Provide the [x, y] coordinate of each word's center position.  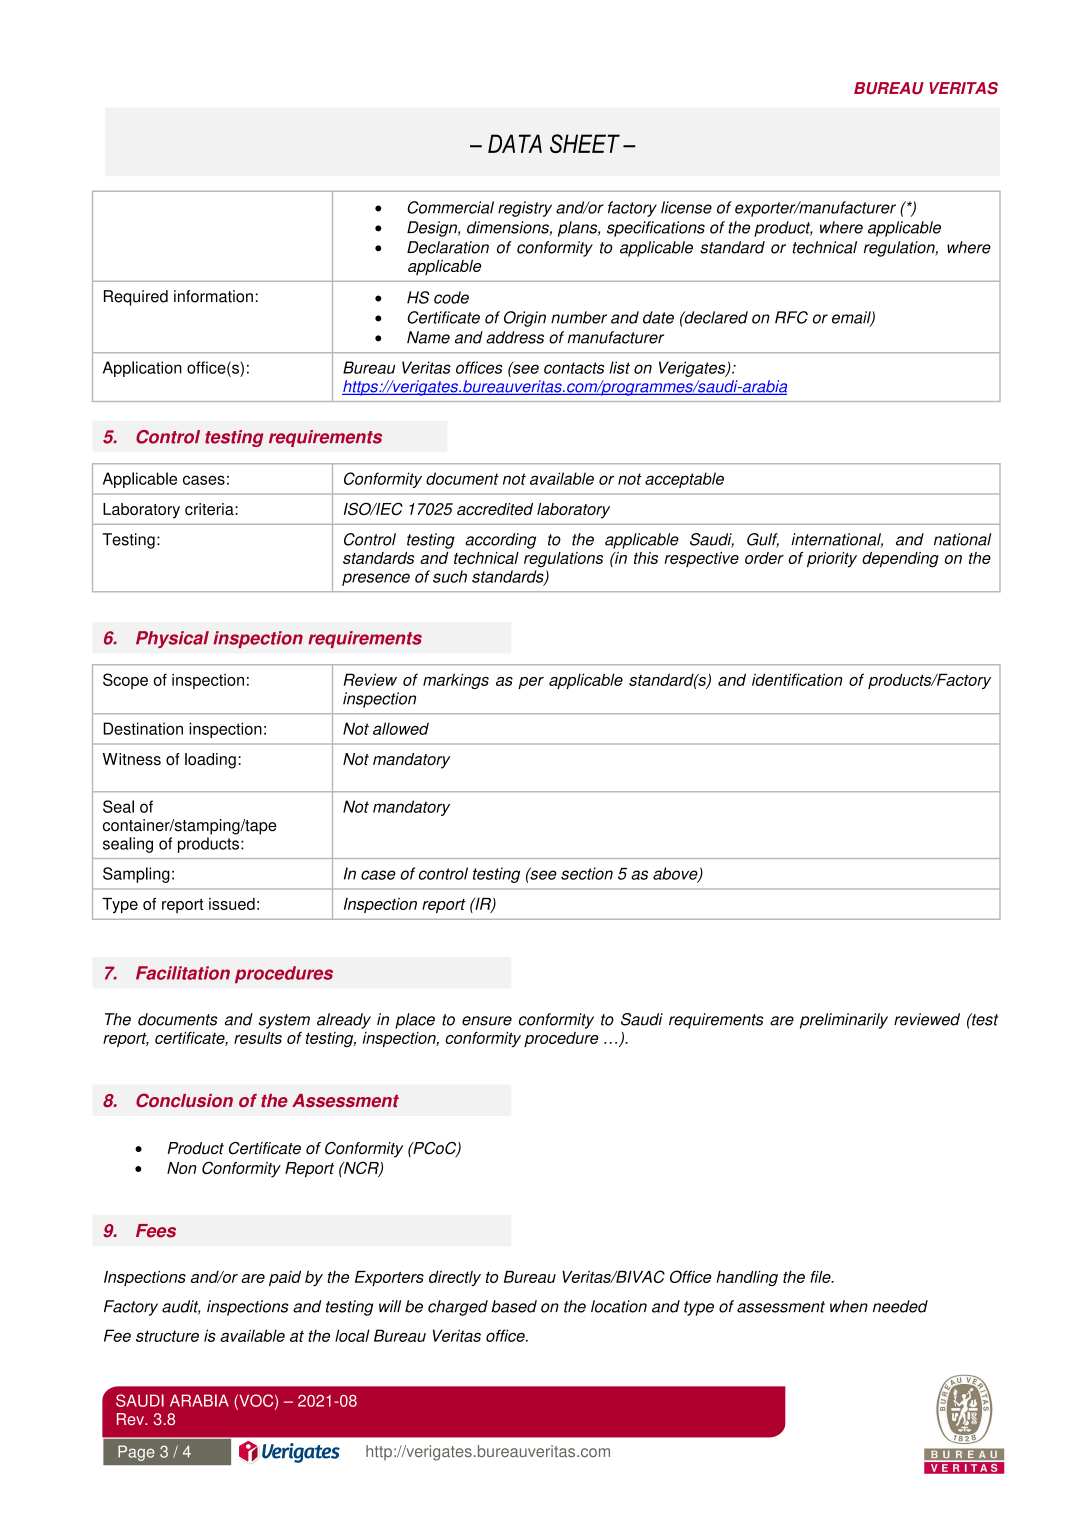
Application [142, 369]
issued [232, 904]
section [587, 873]
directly [455, 1279]
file [821, 1277]
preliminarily [844, 1021]
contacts [574, 368]
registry [525, 209]
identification [797, 679]
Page [136, 1453]
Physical [172, 639]
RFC [791, 317]
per [531, 683]
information [213, 296]
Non [182, 1168]
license [686, 207]
